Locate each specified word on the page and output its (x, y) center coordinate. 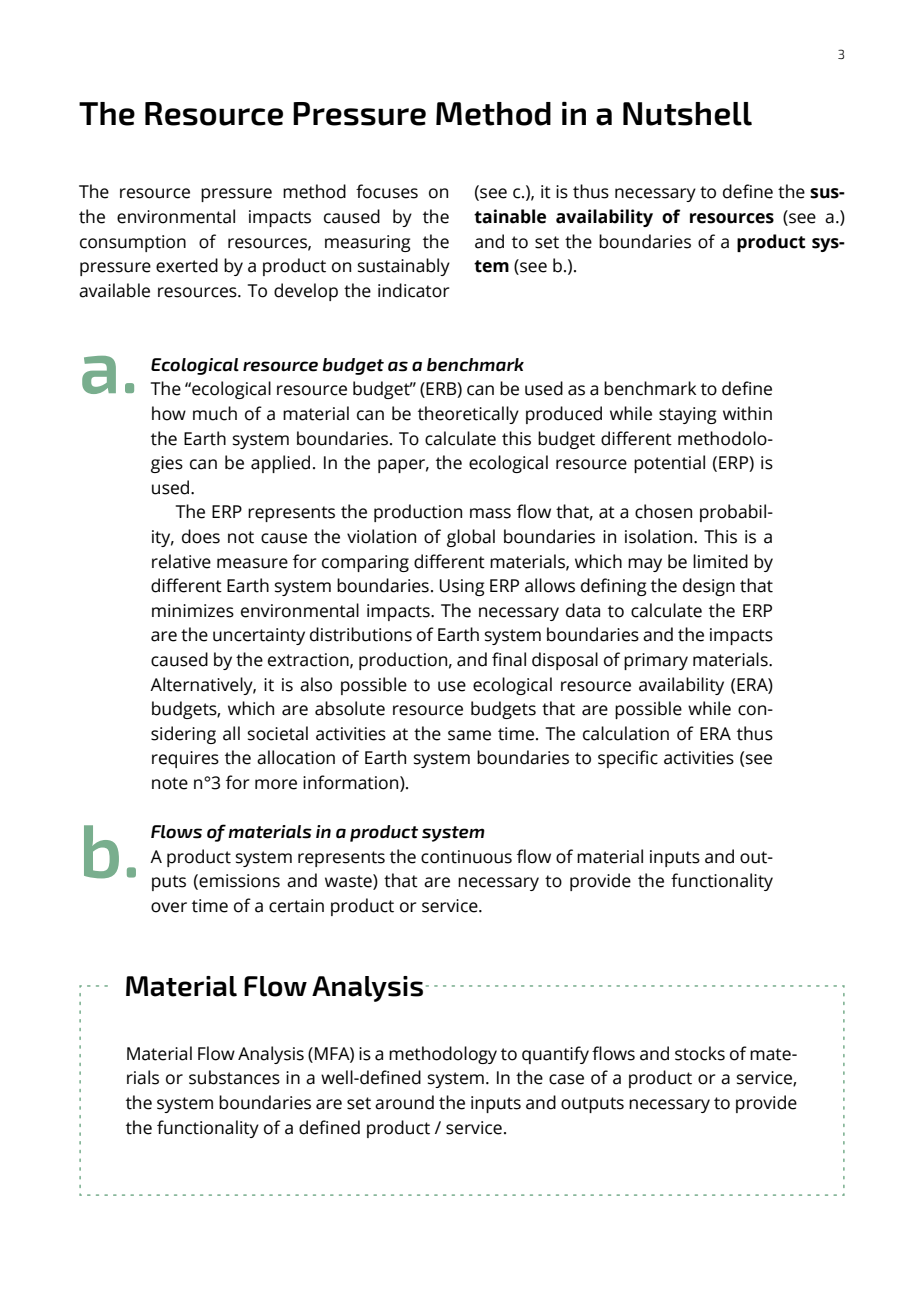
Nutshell (687, 114)
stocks (700, 1053)
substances (234, 1077)
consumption (133, 243)
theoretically (468, 415)
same (469, 735)
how (169, 413)
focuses (387, 191)
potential (669, 464)
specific (628, 759)
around (404, 1102)
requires (185, 759)
